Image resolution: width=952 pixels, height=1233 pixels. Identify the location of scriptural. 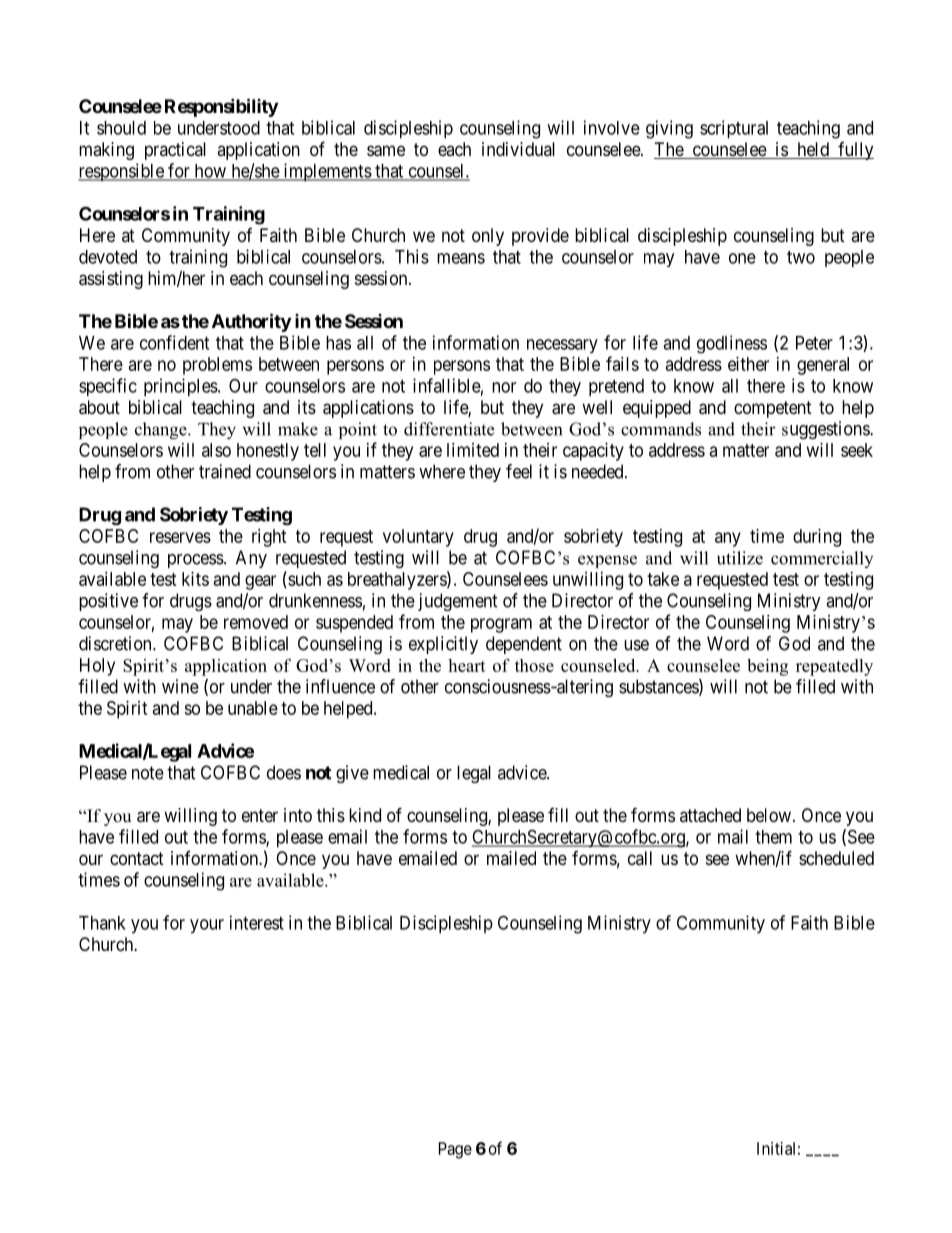
(734, 129).
